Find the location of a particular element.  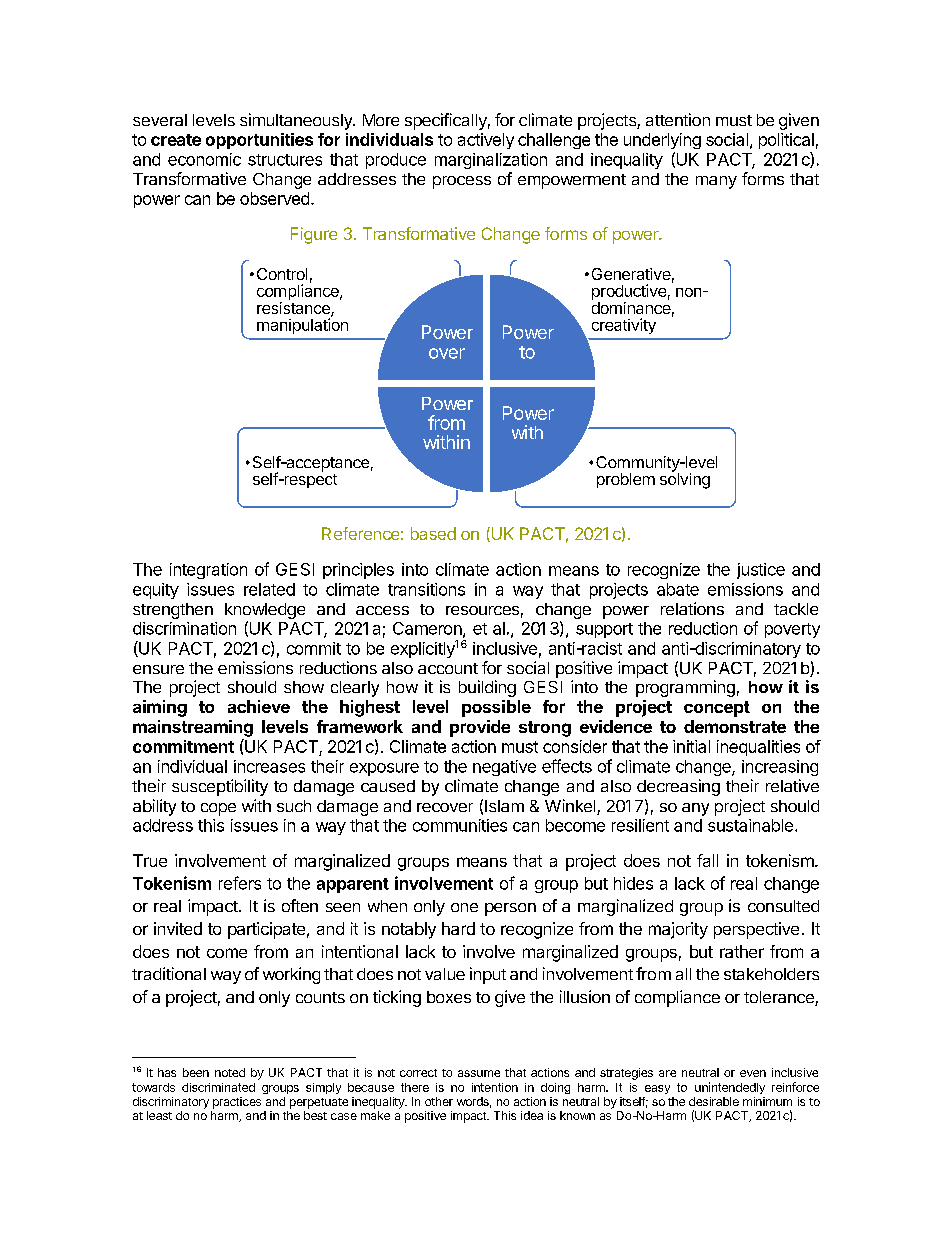

actively is located at coordinates (486, 141).
